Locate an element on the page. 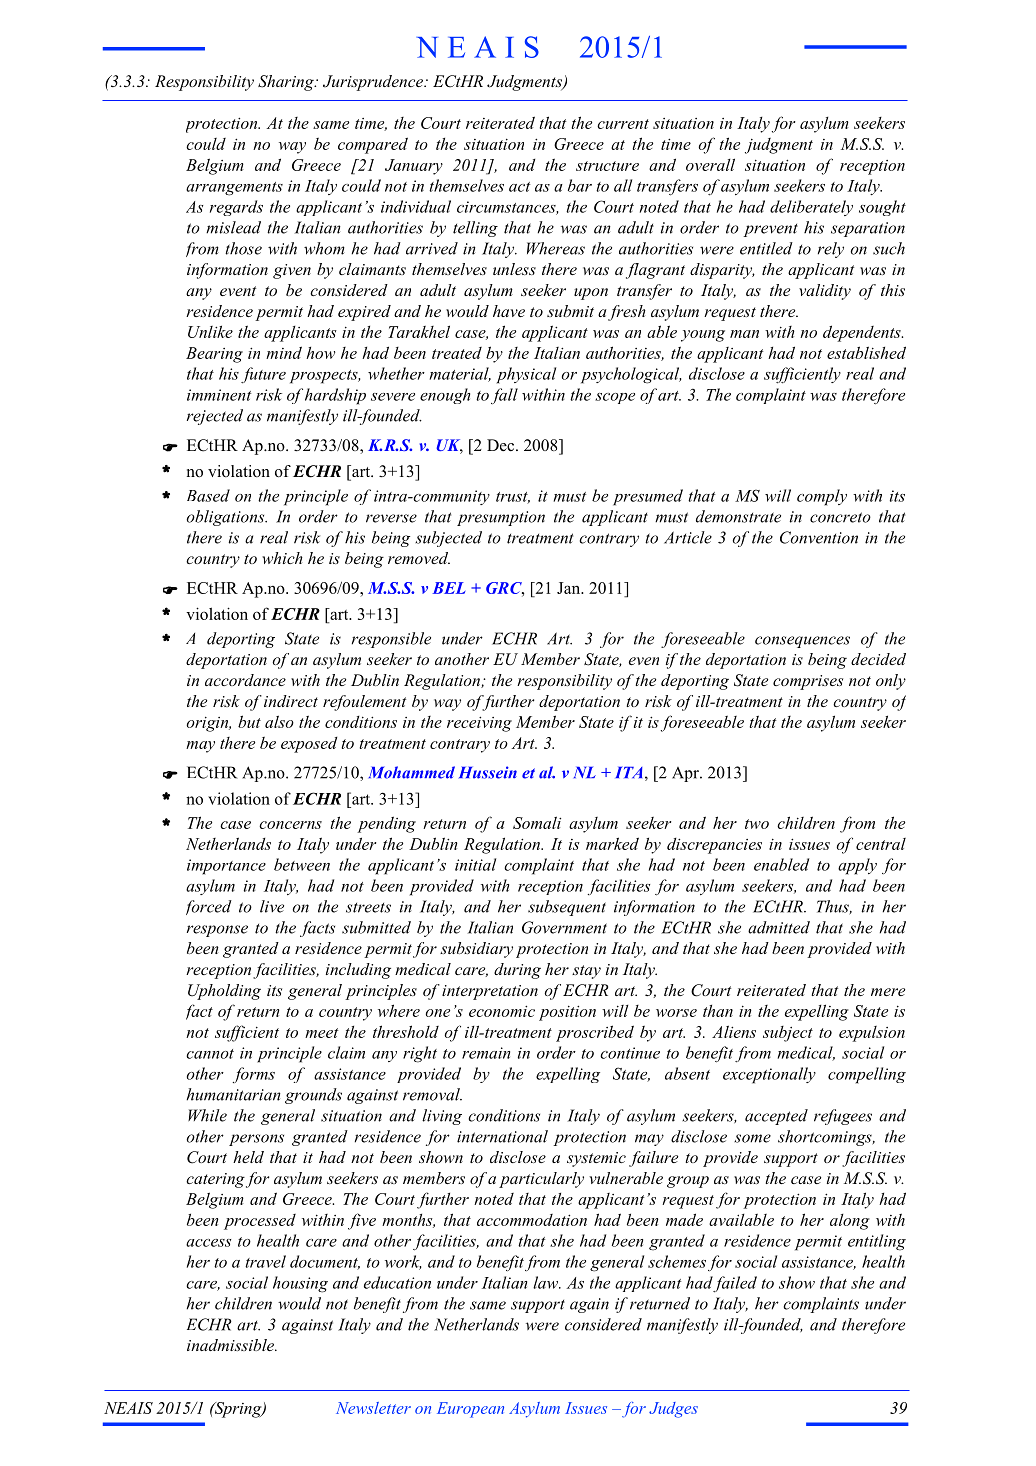  deliberately is located at coordinates (811, 208).
